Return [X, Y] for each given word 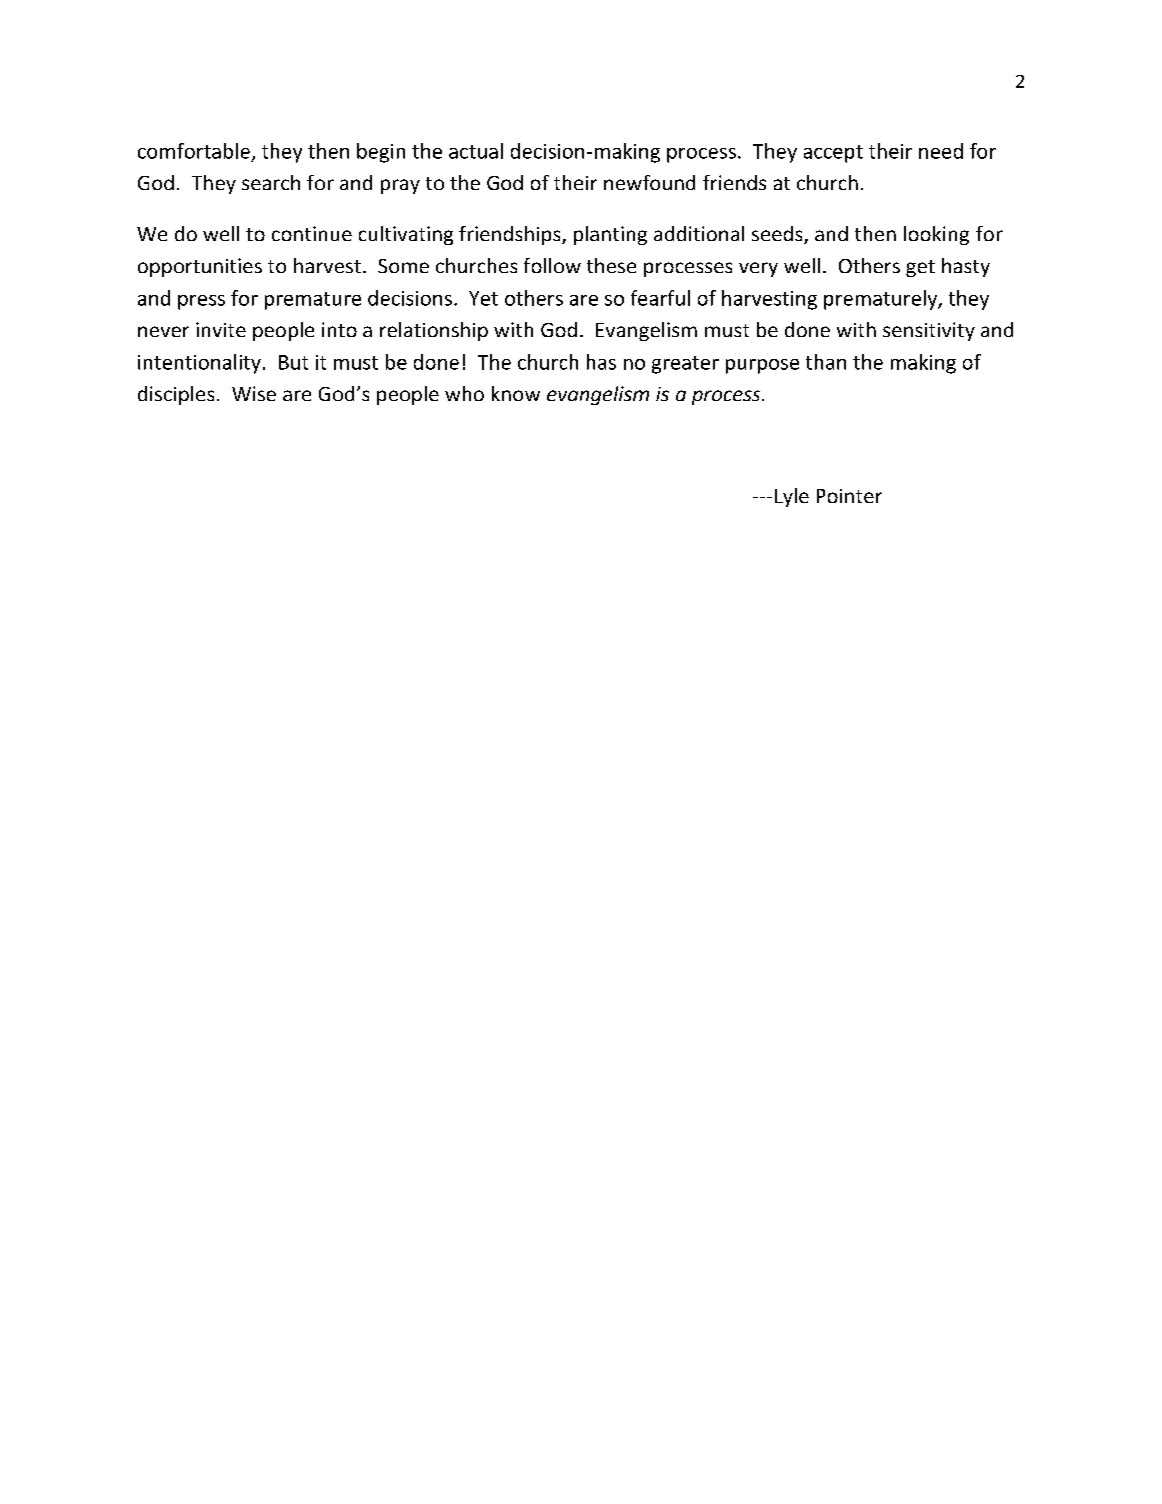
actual [476, 151]
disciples [176, 395]
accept [833, 154]
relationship [434, 331]
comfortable [194, 151]
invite [221, 329]
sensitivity [929, 331]
